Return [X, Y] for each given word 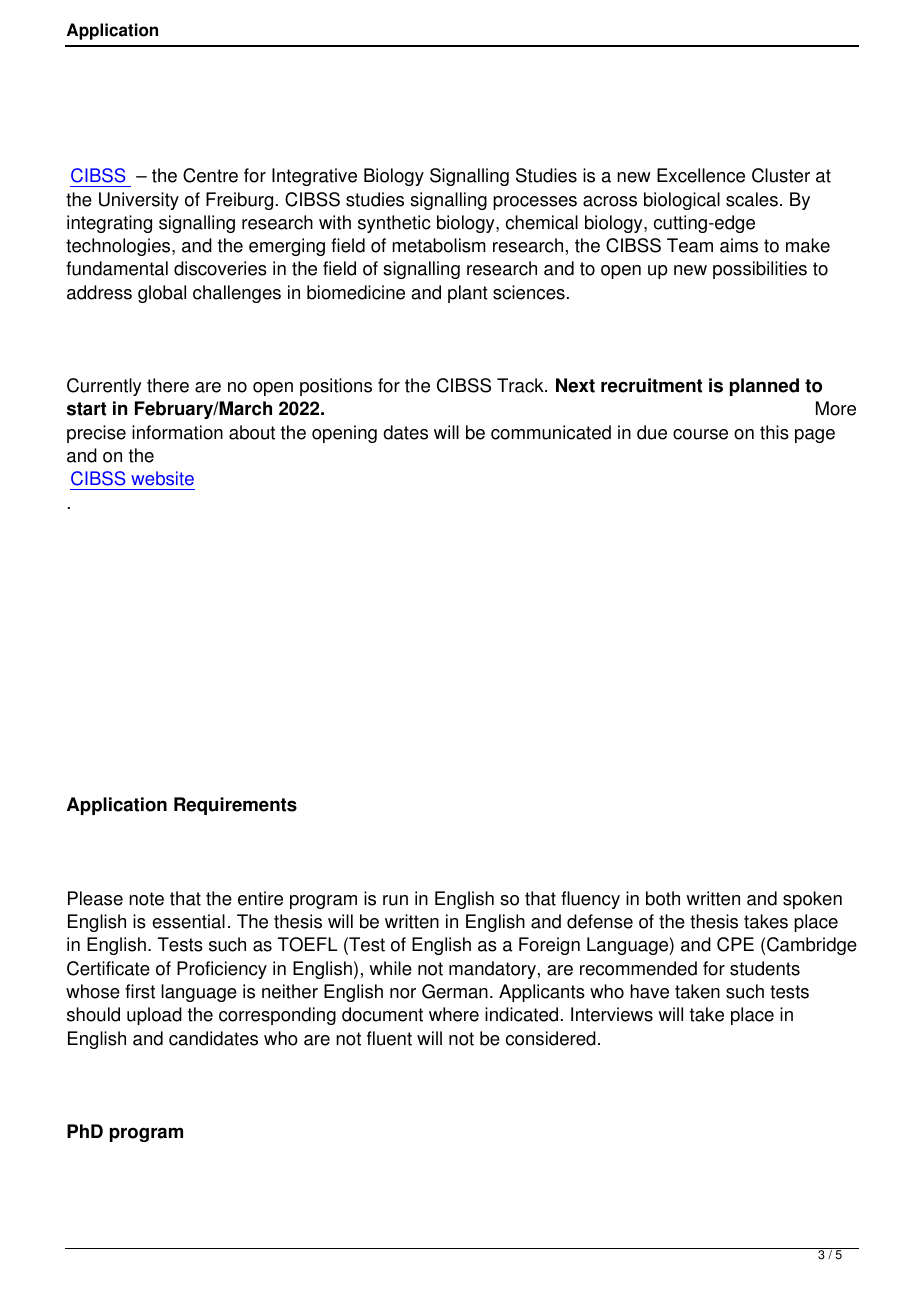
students [765, 968]
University [139, 201]
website [162, 478]
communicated [551, 432]
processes [535, 203]
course [700, 434]
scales [752, 199]
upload [154, 1016]
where [454, 1014]
